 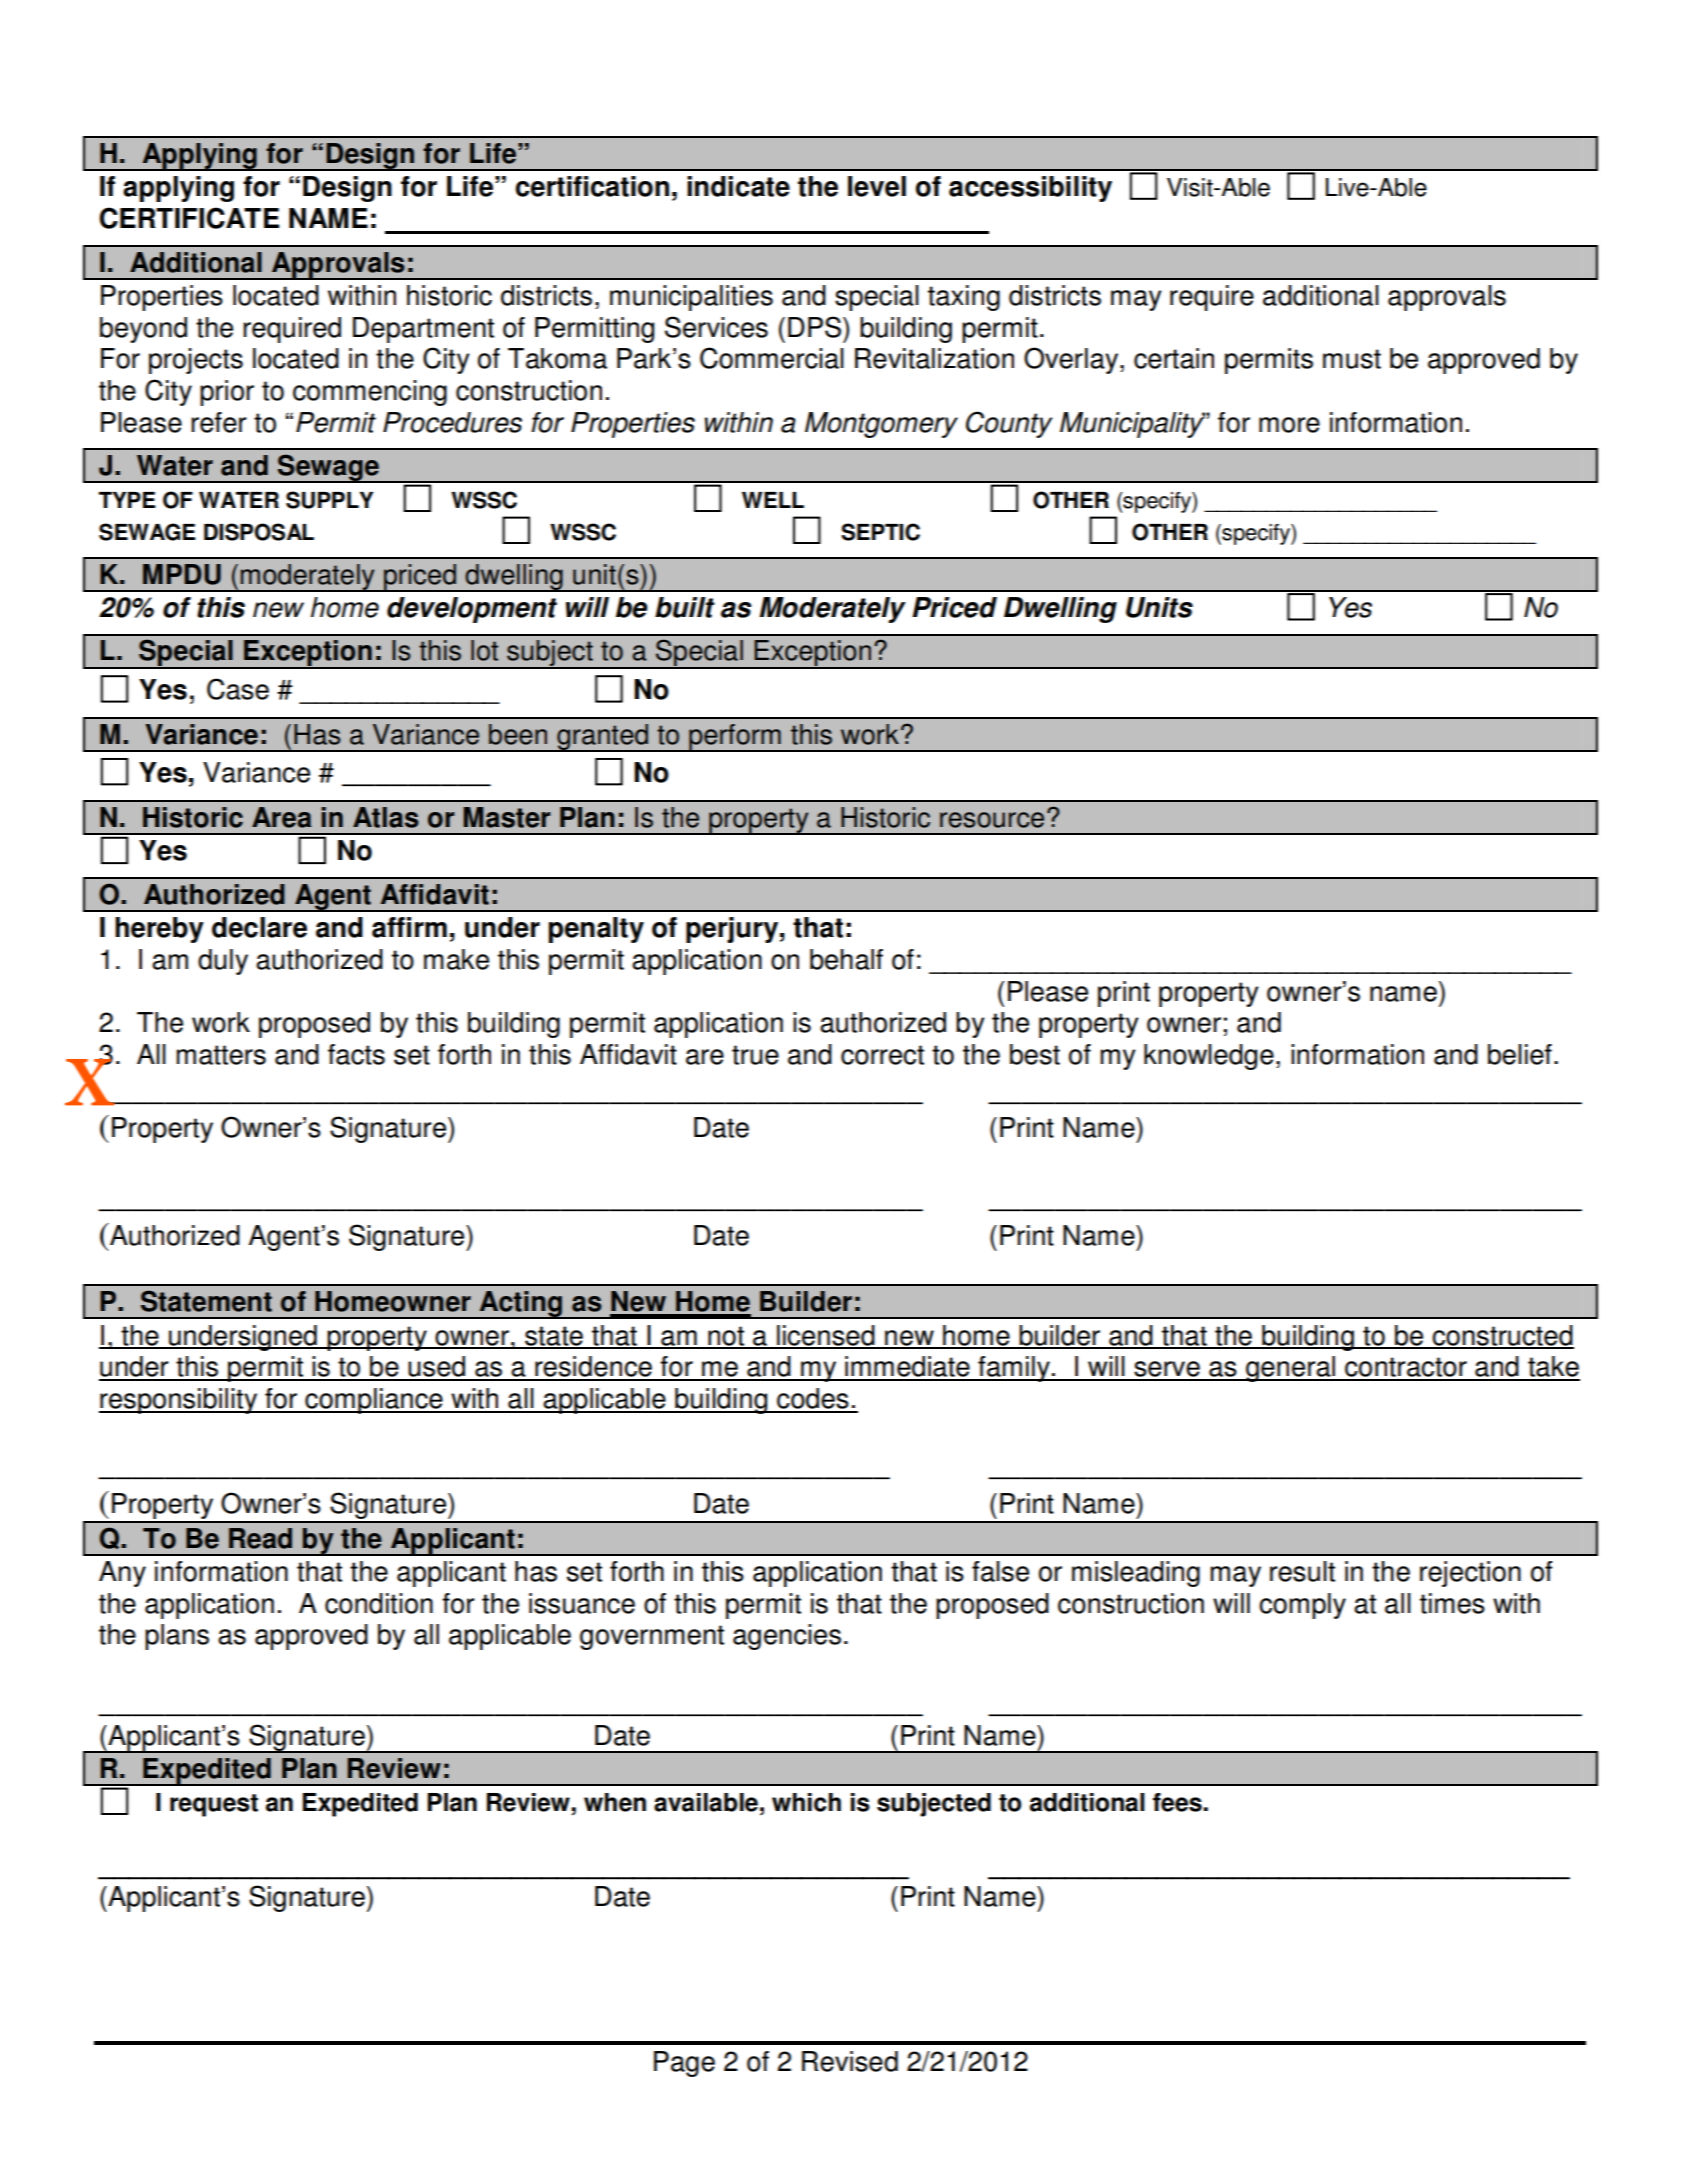 I want to click on CERTIFICATE, so click(x=189, y=218).
